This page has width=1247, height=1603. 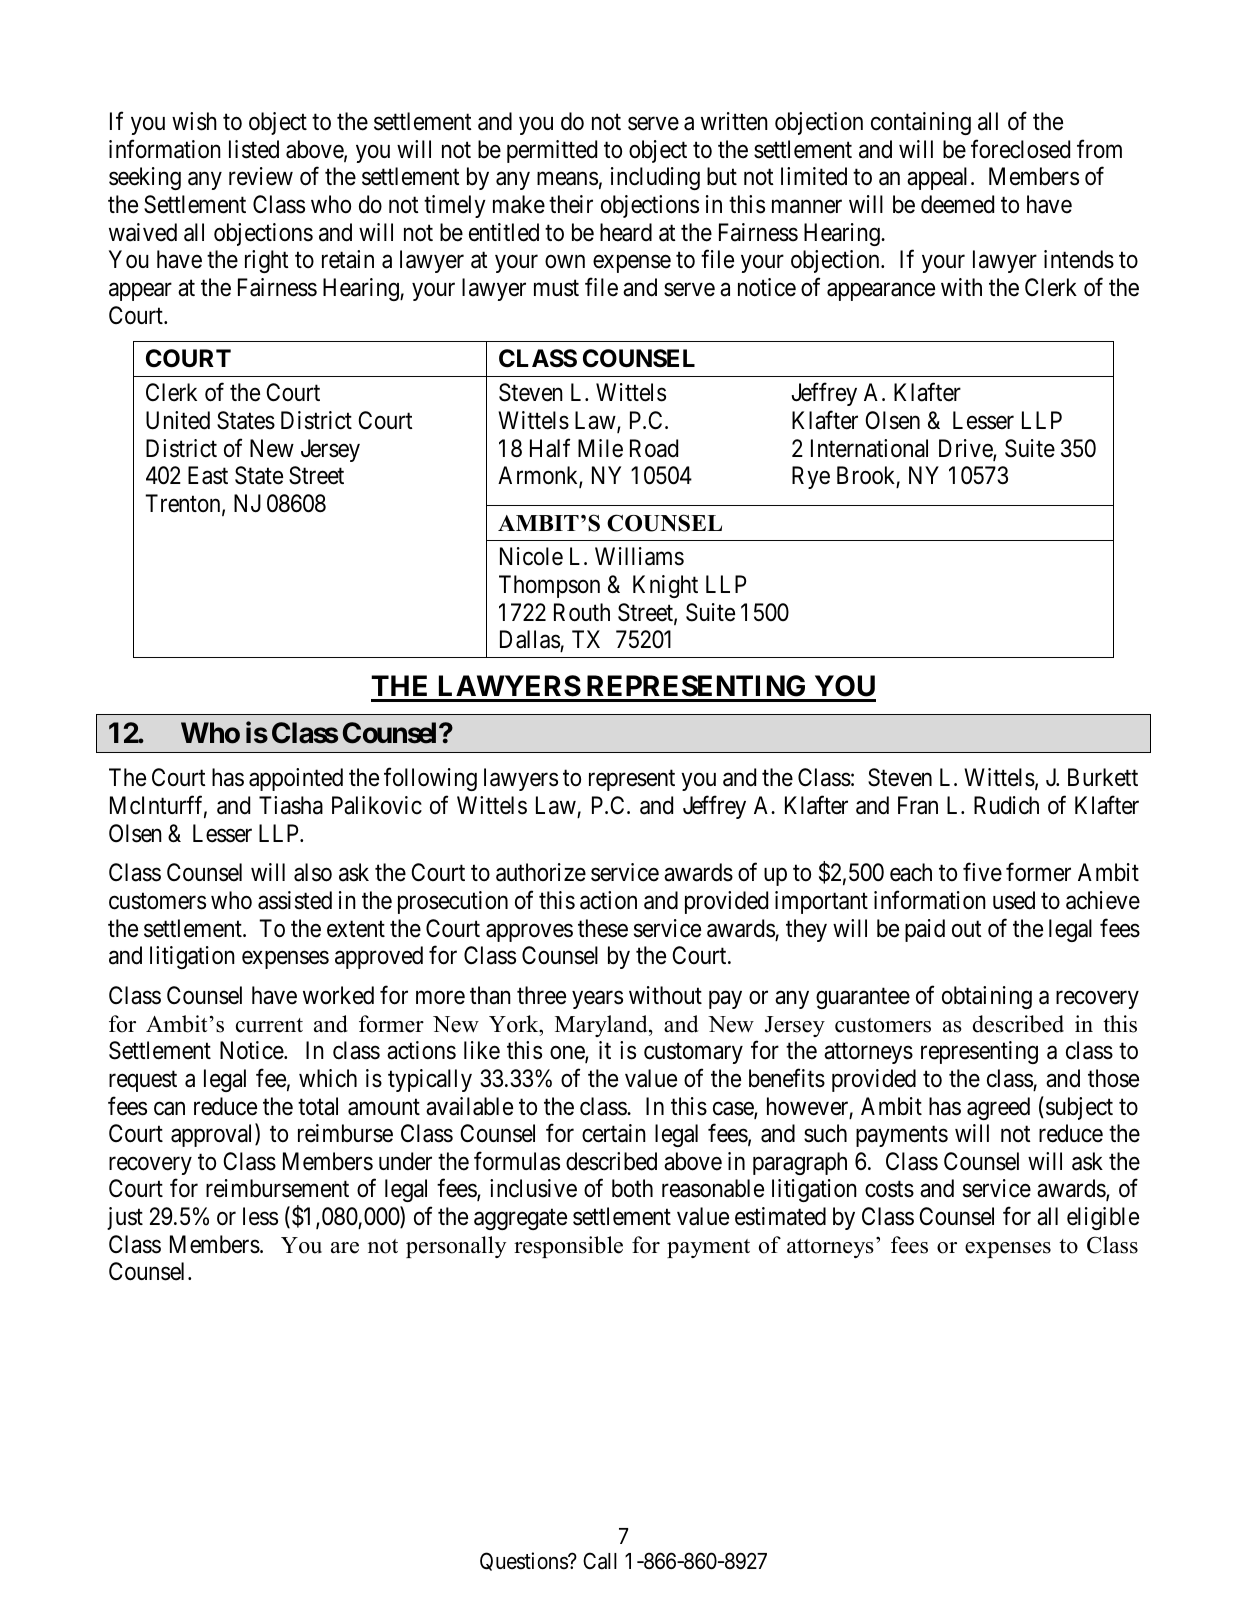 What do you see at coordinates (597, 1000) in the page?
I see `years` at bounding box center [597, 1000].
